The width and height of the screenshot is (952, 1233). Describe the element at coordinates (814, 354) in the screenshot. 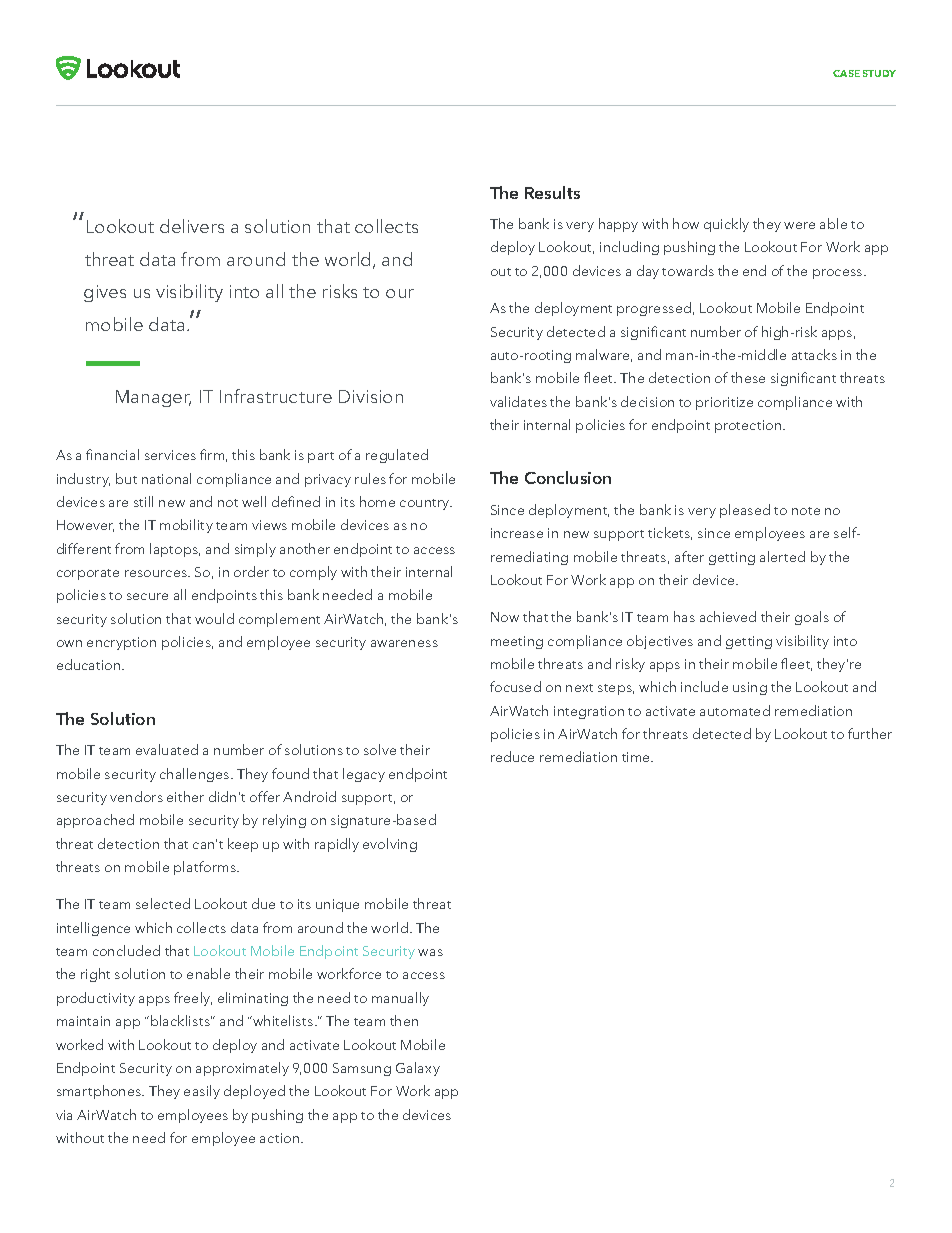

I see `attacks` at that location.
